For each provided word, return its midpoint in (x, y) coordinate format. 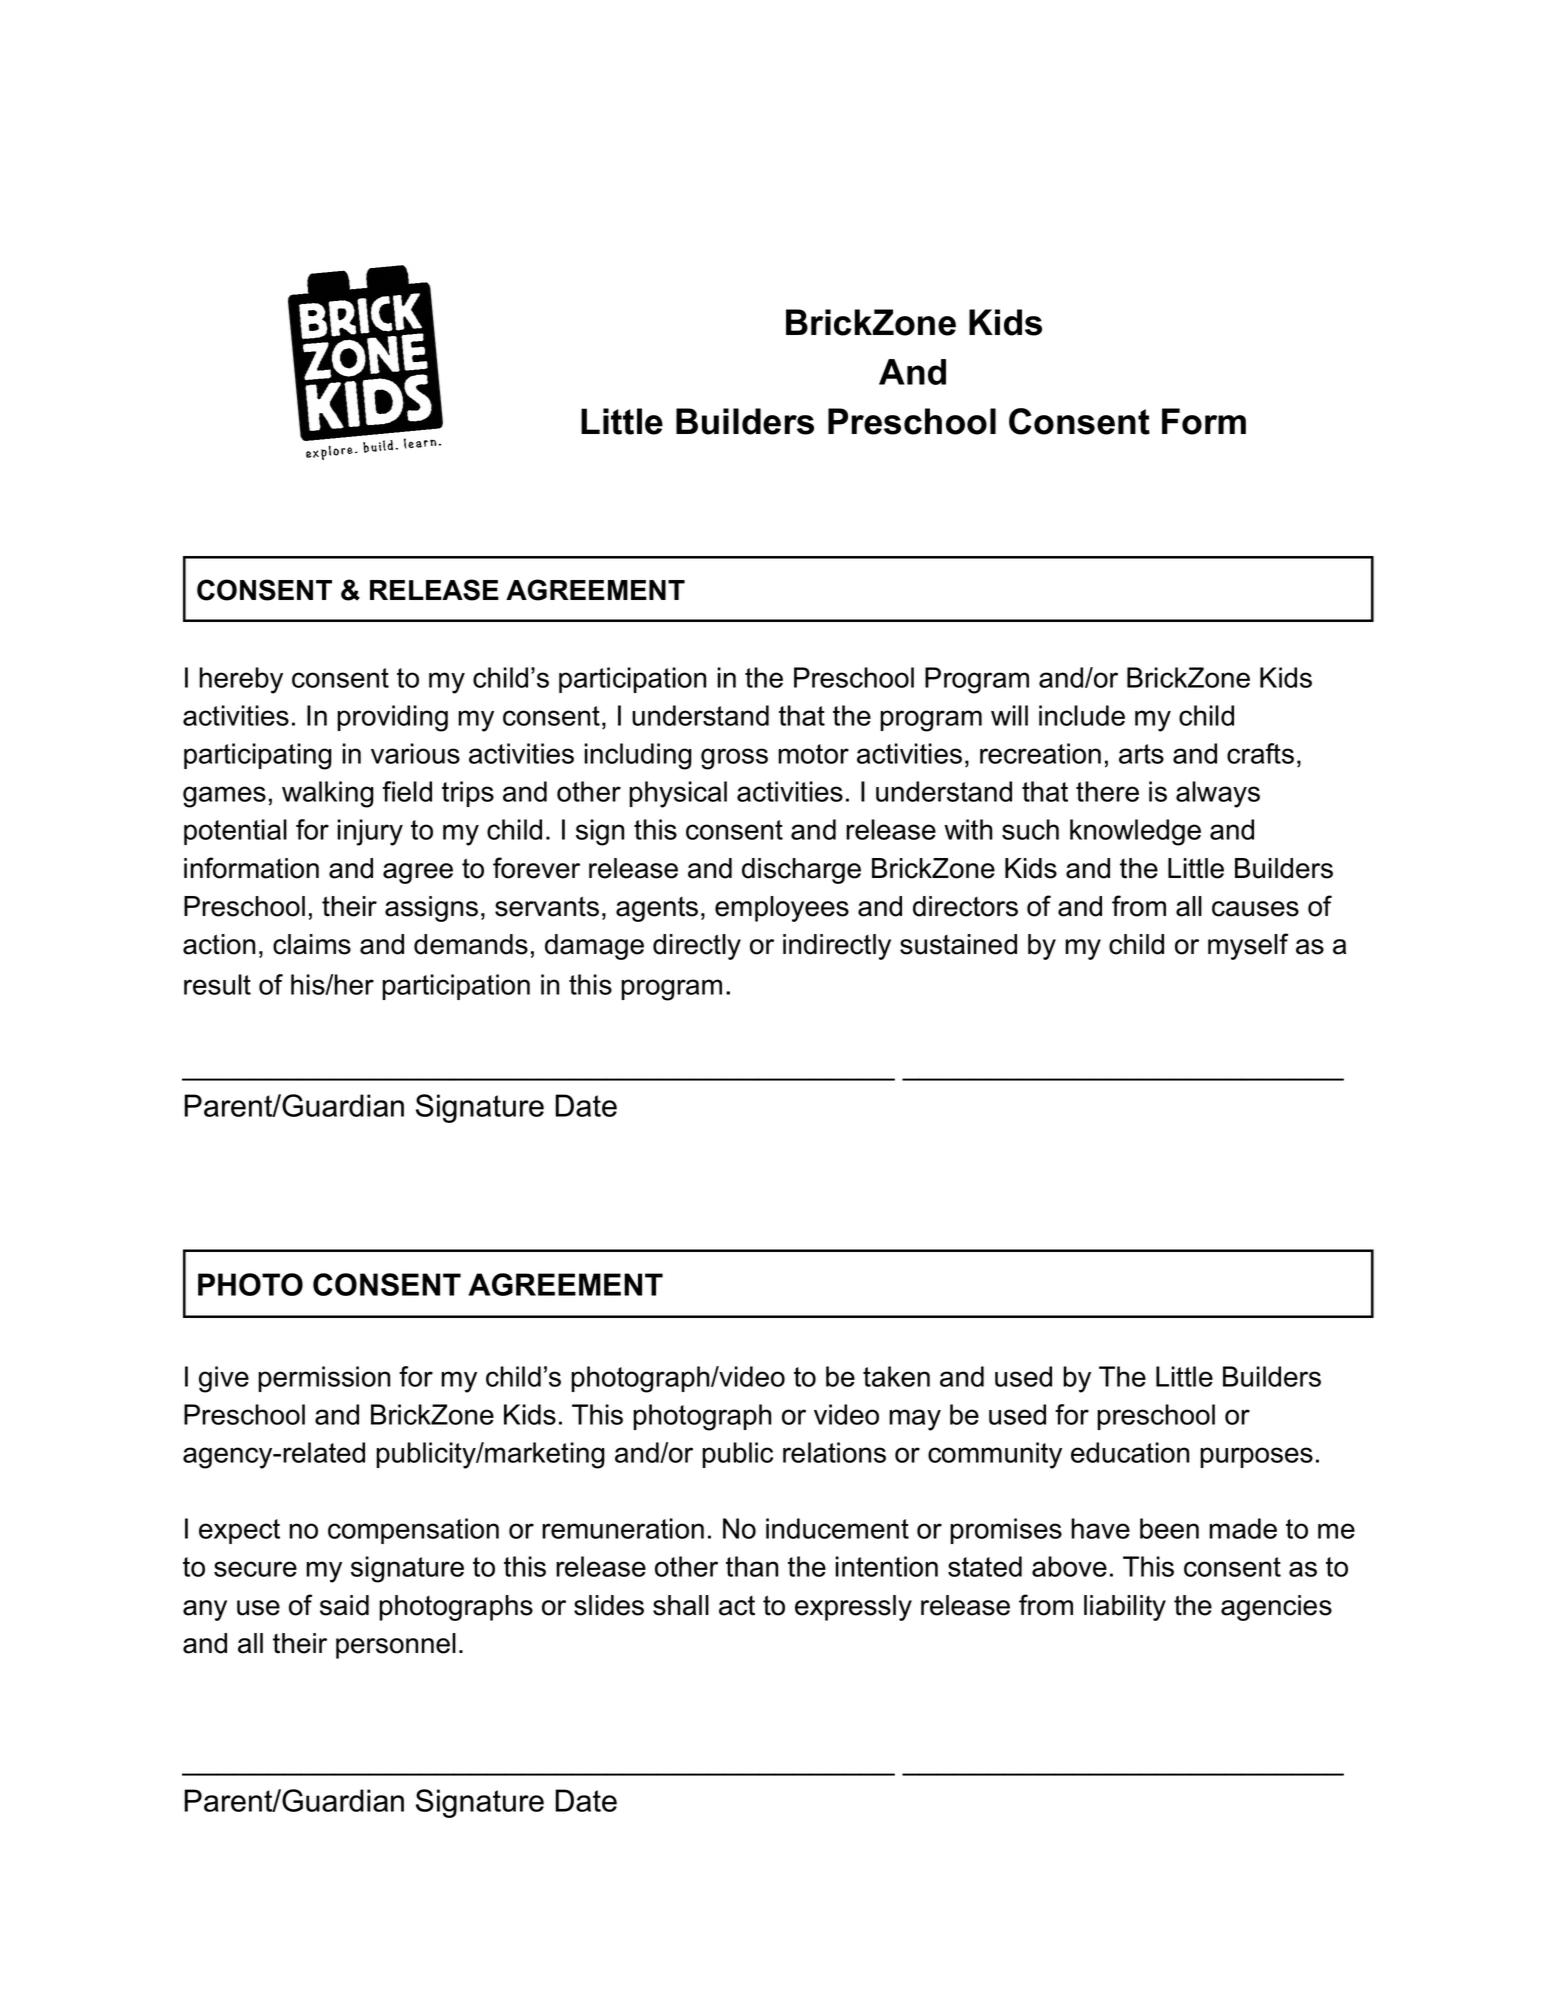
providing (392, 718)
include (1082, 715)
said (344, 1605)
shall (681, 1605)
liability (1125, 1608)
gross (734, 759)
